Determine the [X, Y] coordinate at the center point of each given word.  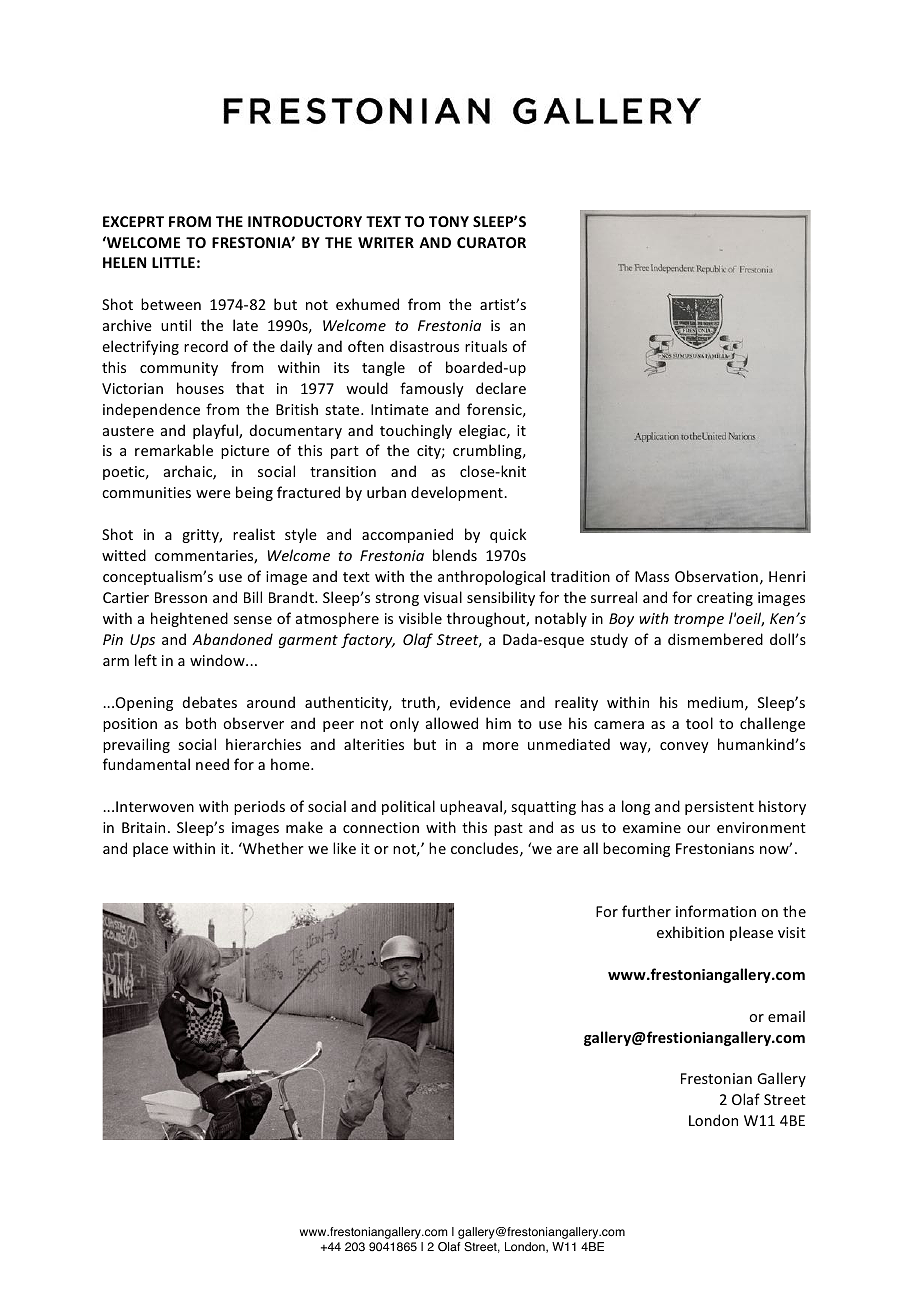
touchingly [416, 431]
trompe [699, 620]
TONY [449, 221]
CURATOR [491, 242]
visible [420, 618]
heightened [189, 619]
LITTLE [173, 262]
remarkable [174, 450]
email [786, 1016]
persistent [719, 808]
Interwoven [155, 806]
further [646, 911]
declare [501, 388]
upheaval [471, 807]
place [150, 849]
